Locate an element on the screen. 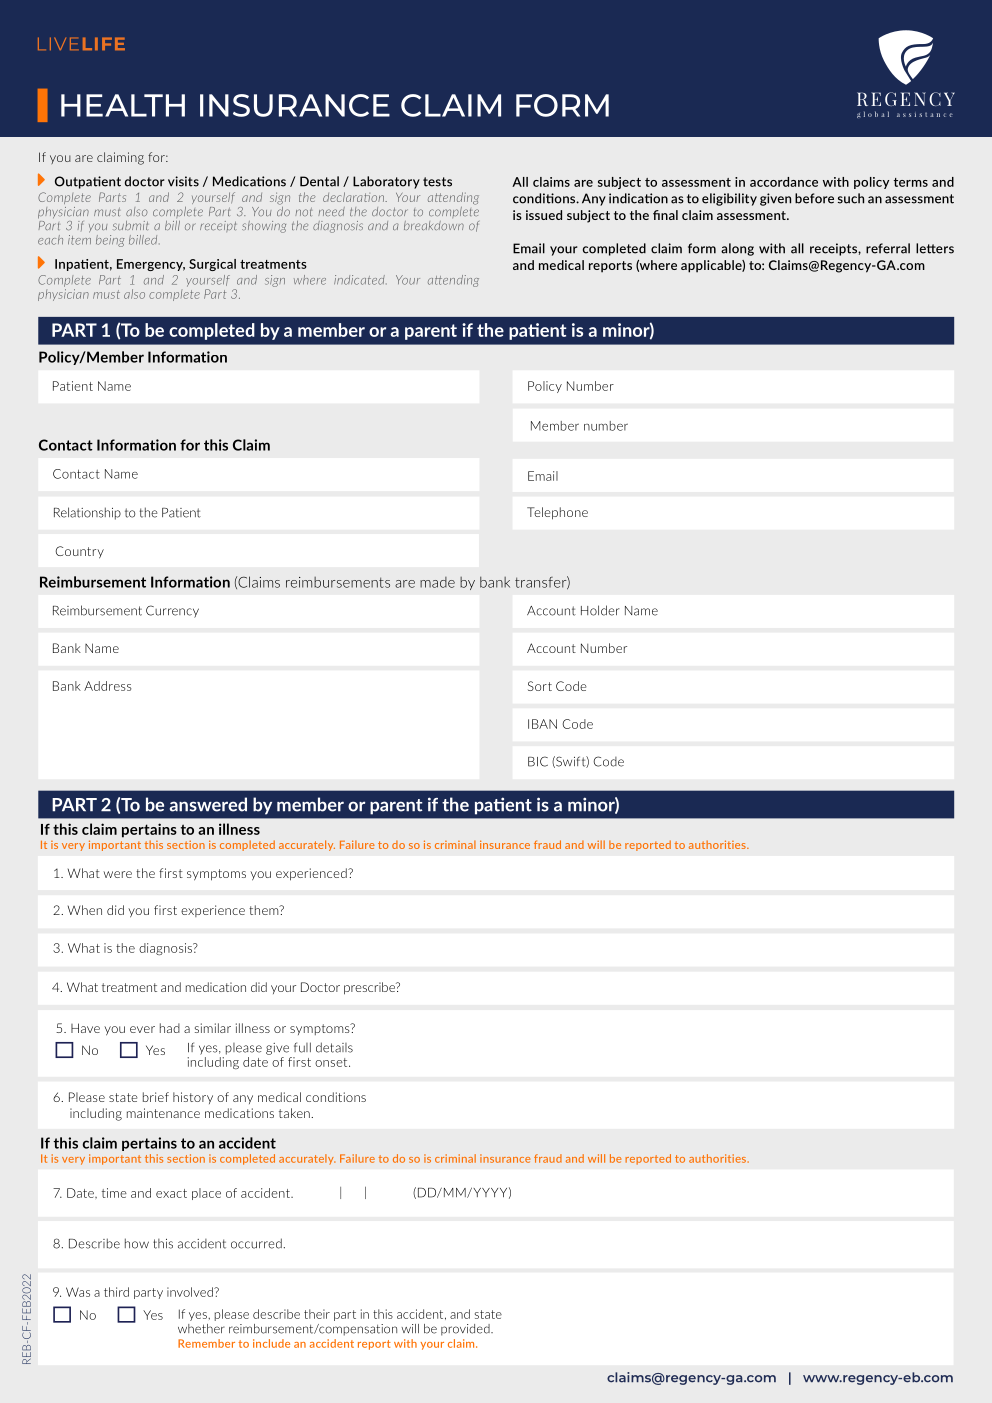 Image resolution: width=992 pixels, height=1403 pixels. made is located at coordinates (437, 582).
